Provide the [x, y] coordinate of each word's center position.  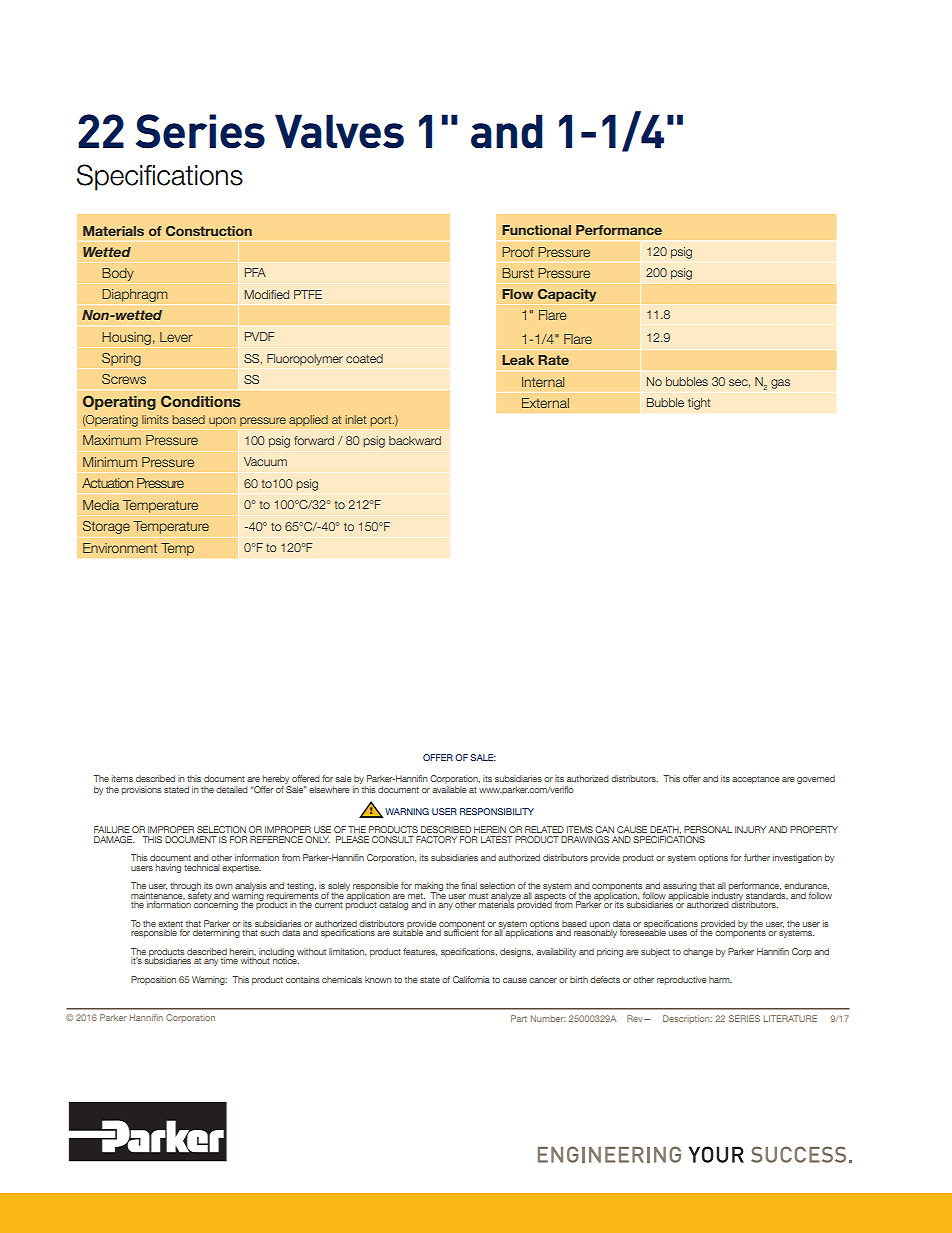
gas [780, 384]
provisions [142, 790]
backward [415, 440]
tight [699, 404]
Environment [120, 548]
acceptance [756, 780]
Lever [176, 337]
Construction [209, 231]
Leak [518, 360]
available [449, 788]
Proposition [153, 980]
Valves [339, 131]
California [471, 979]
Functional [536, 230]
